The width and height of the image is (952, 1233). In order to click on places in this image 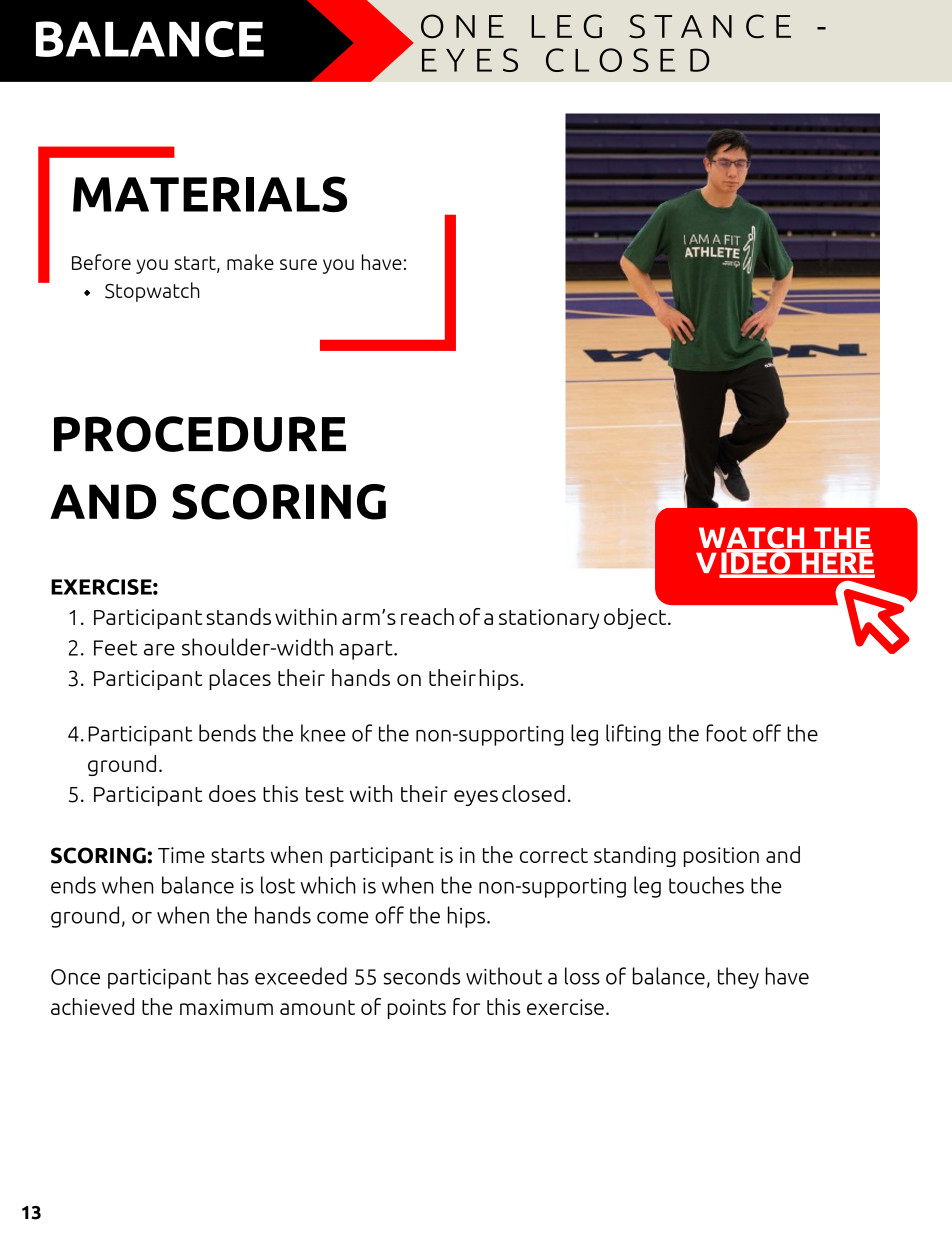, I will do `click(240, 679)`.
